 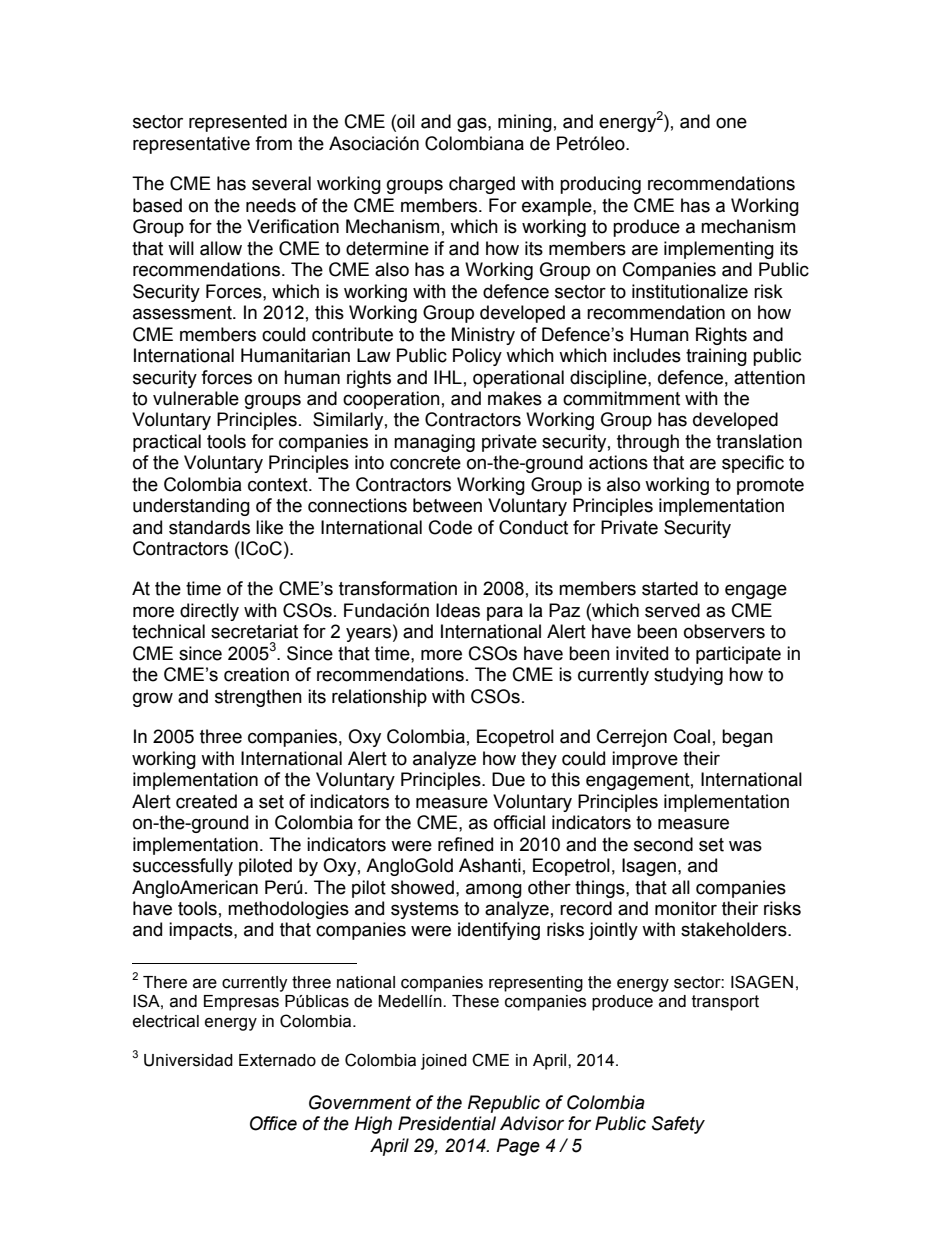 I want to click on Office, so click(x=273, y=1123).
